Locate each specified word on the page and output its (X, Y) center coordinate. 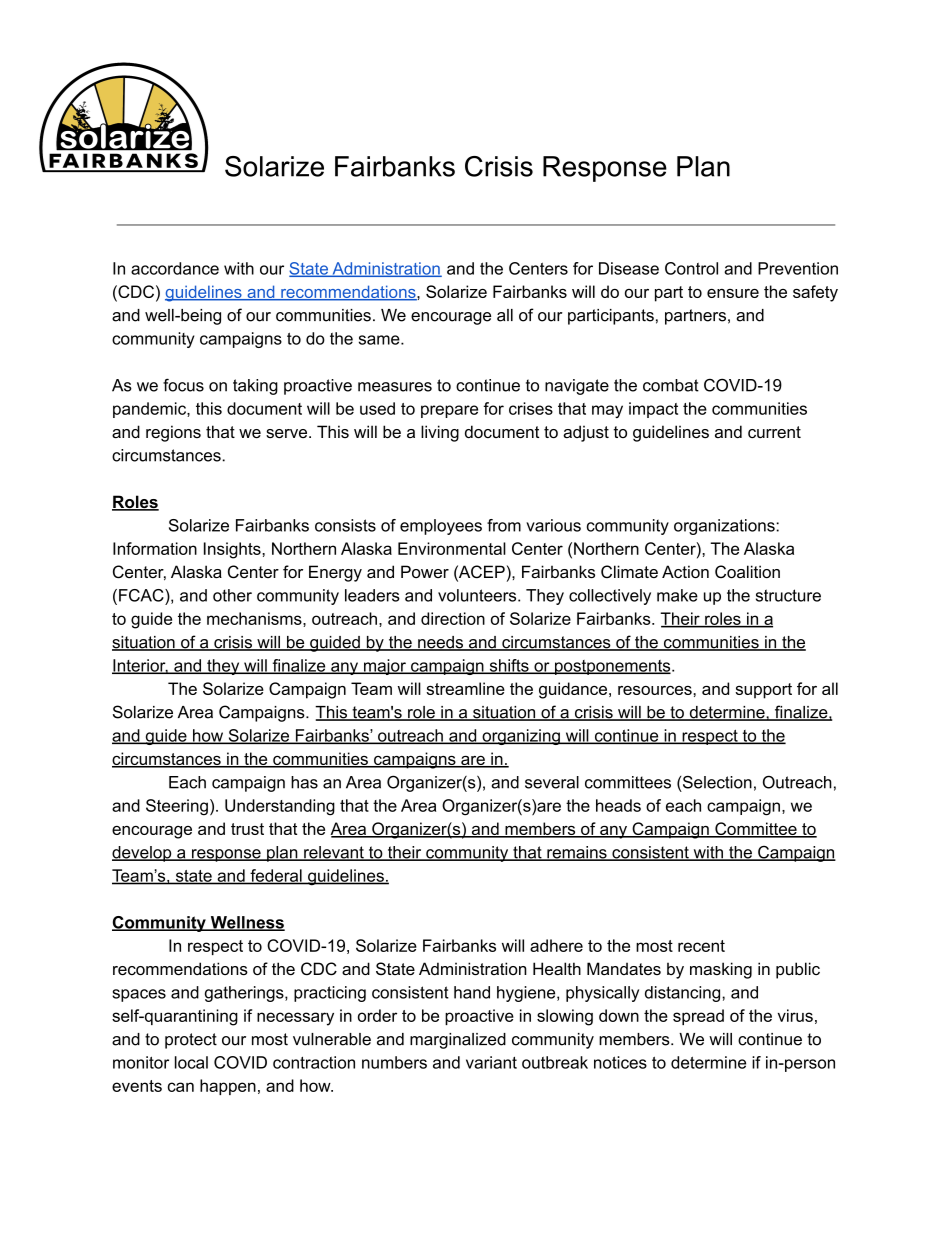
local (191, 1062)
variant (491, 1062)
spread (698, 1017)
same (380, 340)
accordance (175, 268)
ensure (733, 293)
